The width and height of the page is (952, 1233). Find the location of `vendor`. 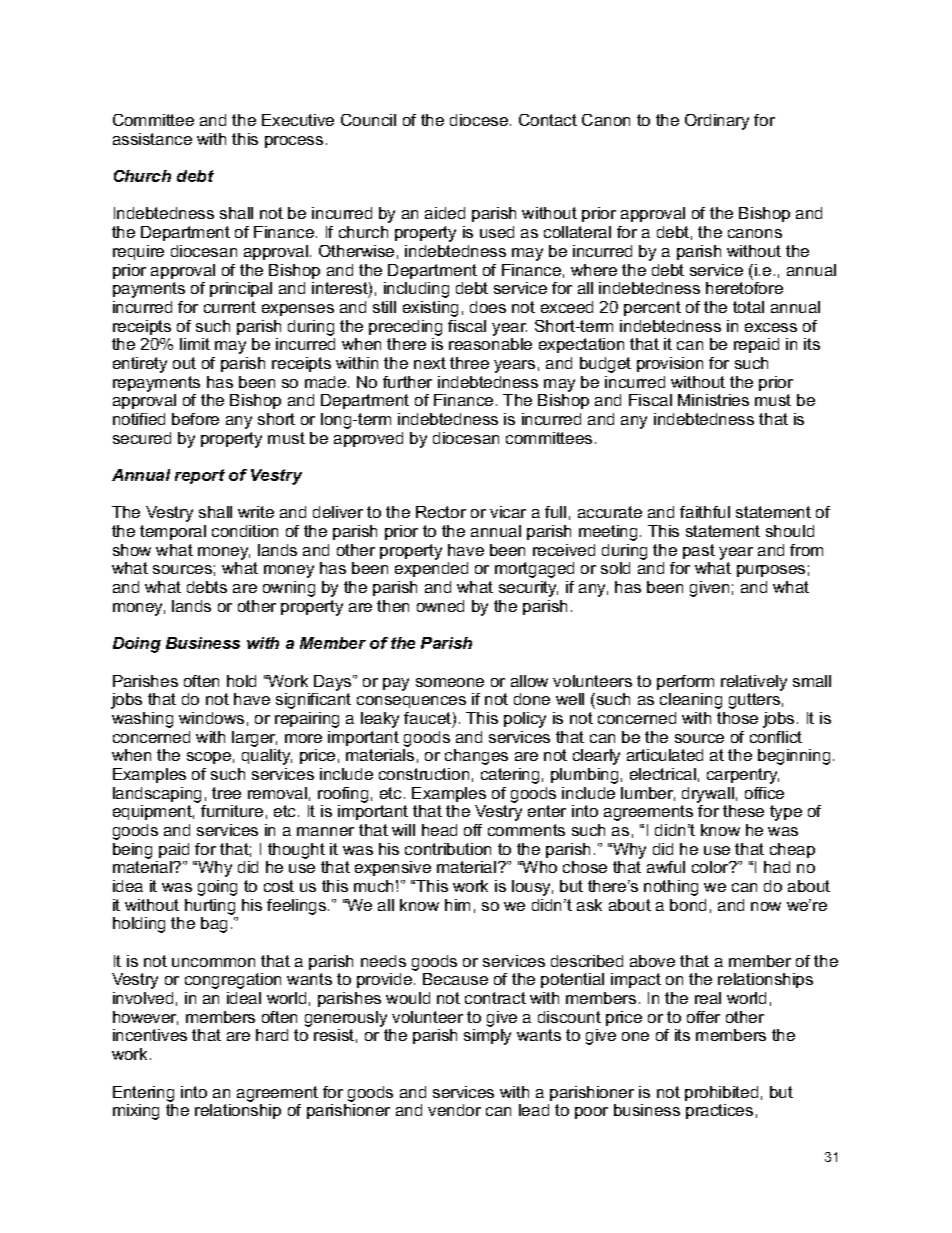

vendor is located at coordinates (454, 1110).
